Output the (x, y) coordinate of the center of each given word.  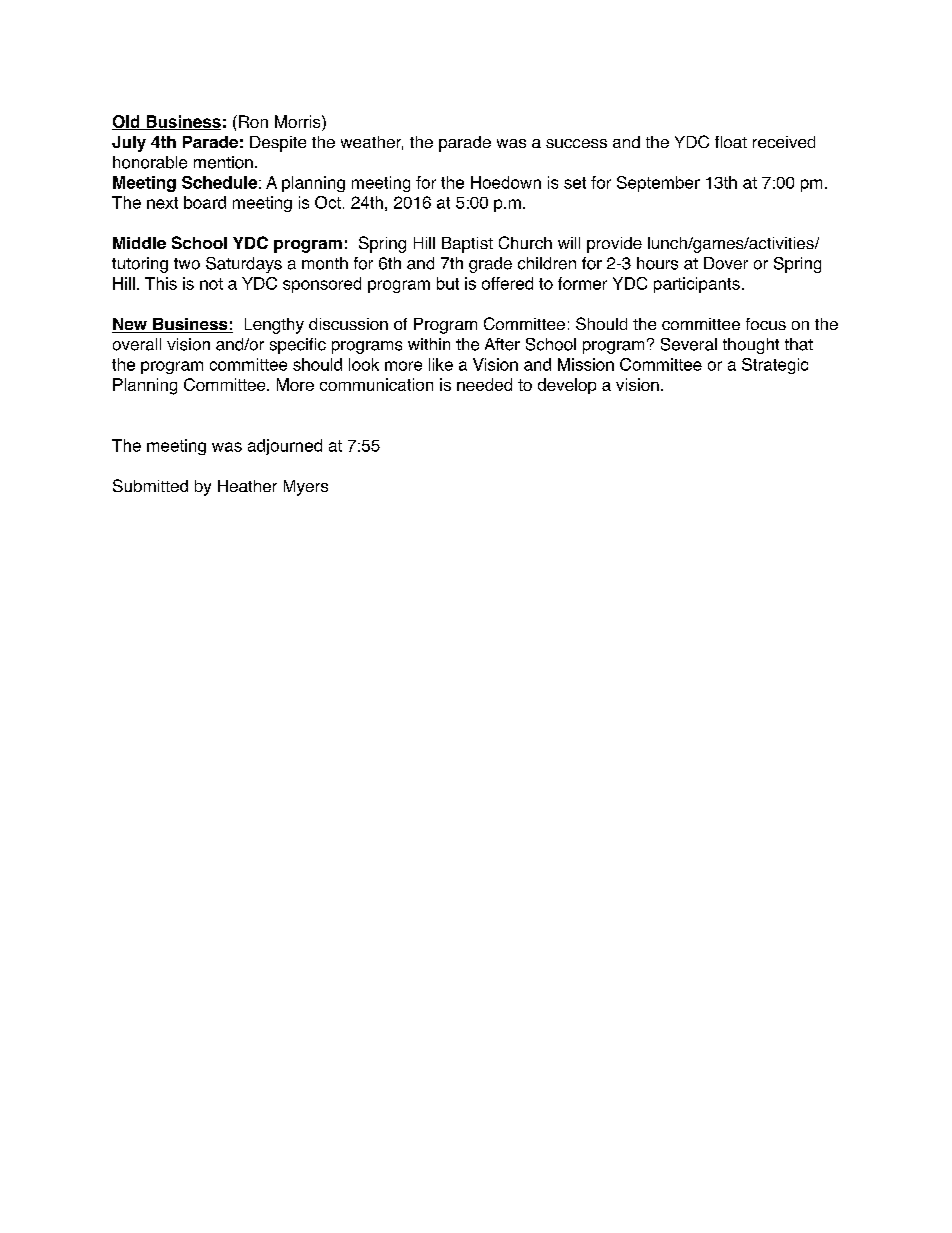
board (205, 202)
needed (484, 384)
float (731, 142)
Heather (247, 486)
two (187, 264)
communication (376, 384)
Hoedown (506, 182)
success (576, 143)
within (429, 344)
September (658, 184)
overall (137, 344)
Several (689, 344)
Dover (726, 263)
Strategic (775, 366)
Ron (253, 121)
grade (490, 265)
